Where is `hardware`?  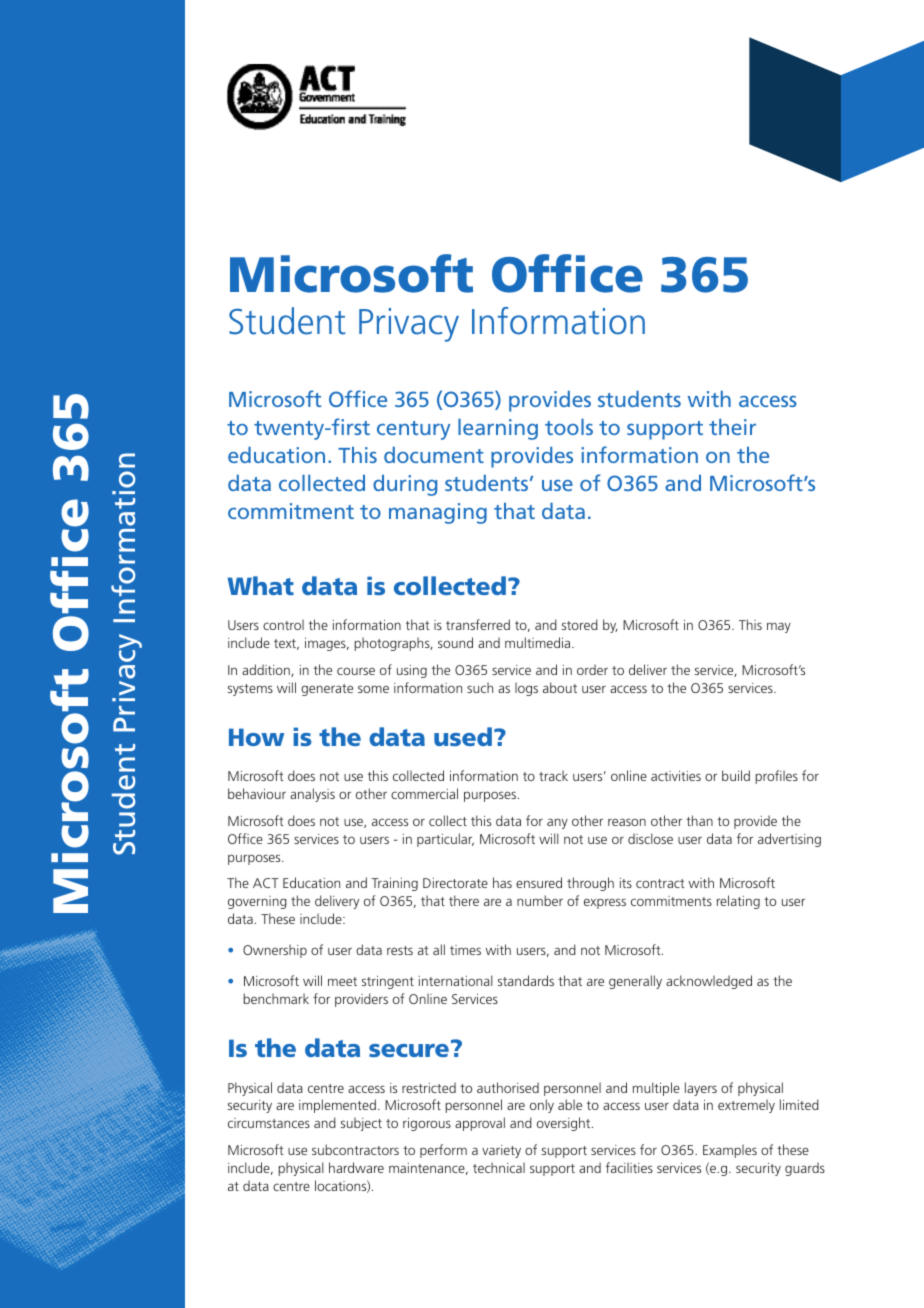 hardware is located at coordinates (356, 1167).
